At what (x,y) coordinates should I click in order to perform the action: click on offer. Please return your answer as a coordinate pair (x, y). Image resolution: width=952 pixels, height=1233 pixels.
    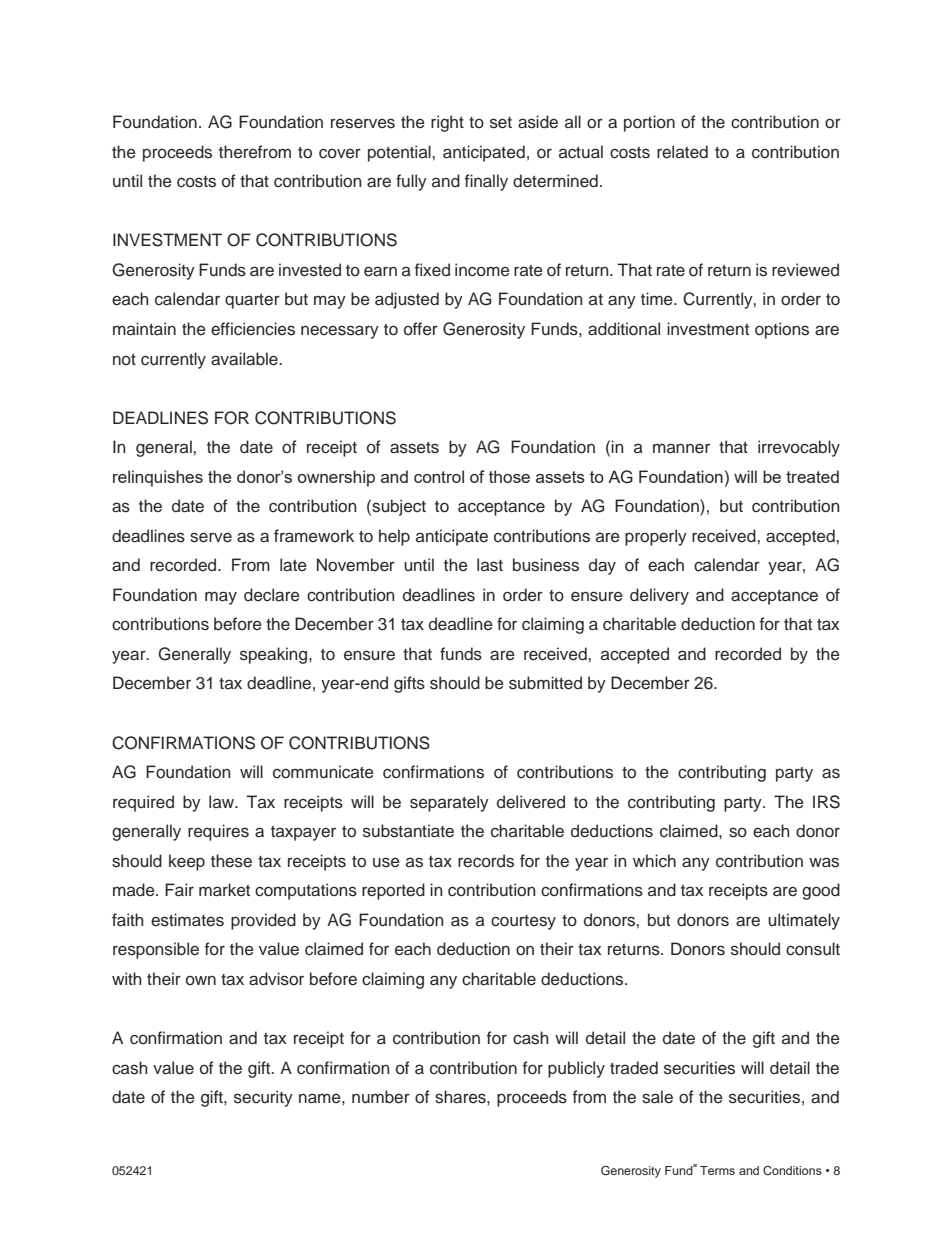
    Looking at the image, I should click on (421, 328).
